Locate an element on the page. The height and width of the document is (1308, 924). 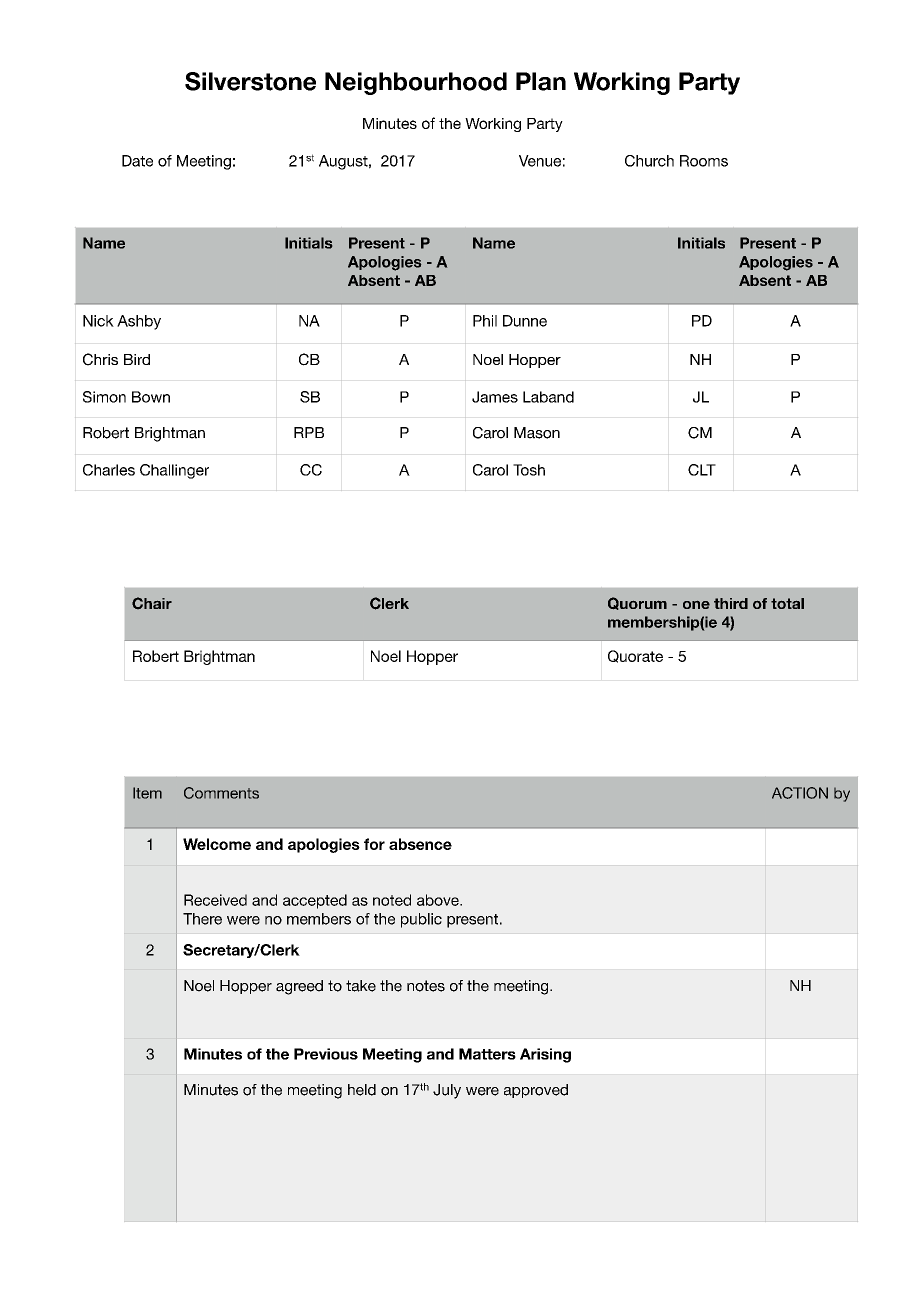
Chair is located at coordinates (152, 603).
